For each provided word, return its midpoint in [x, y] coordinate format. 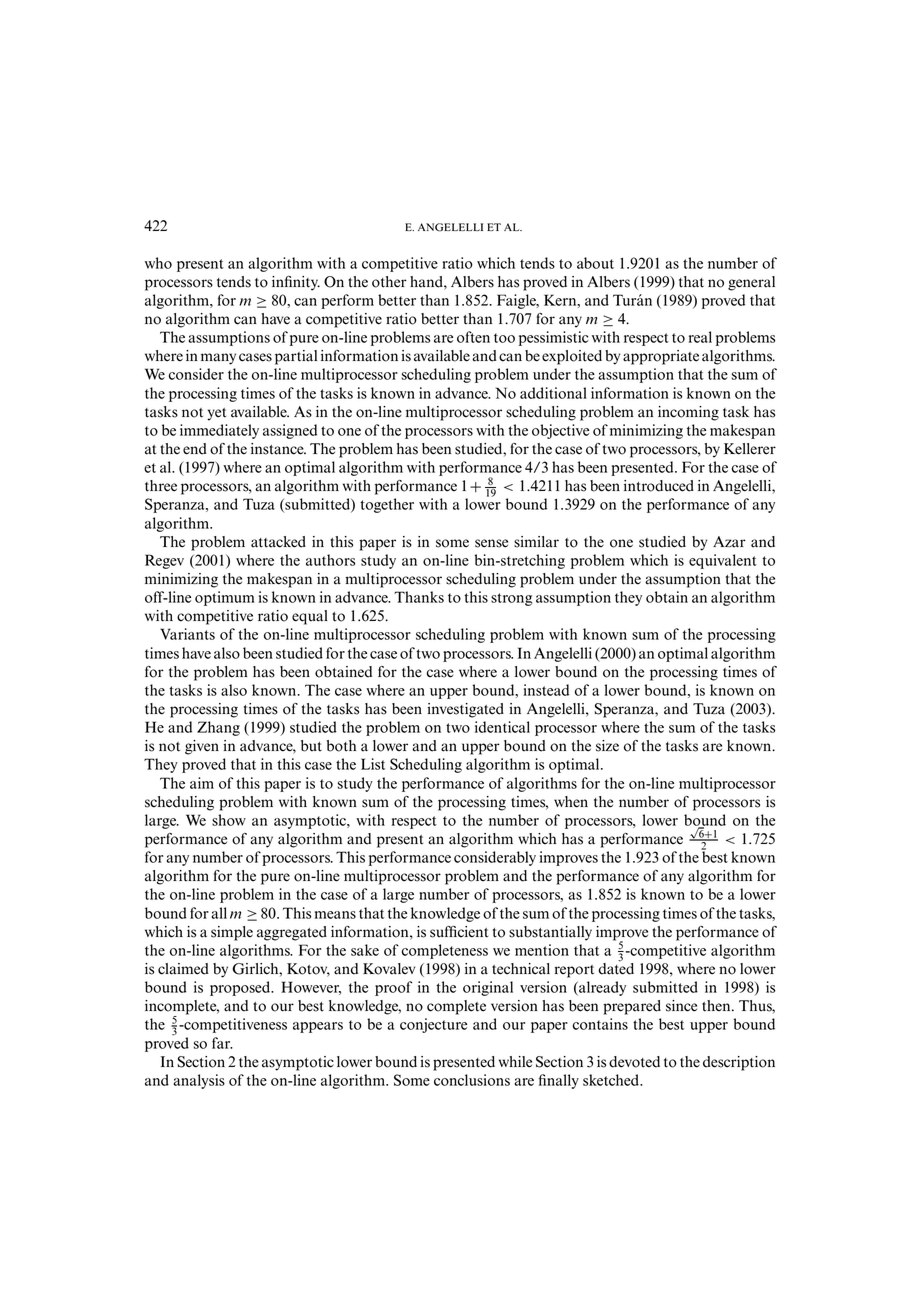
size [607, 746]
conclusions [472, 1080]
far [222, 1043]
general [751, 283]
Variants [187, 634]
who [158, 263]
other [389, 282]
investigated [465, 710]
